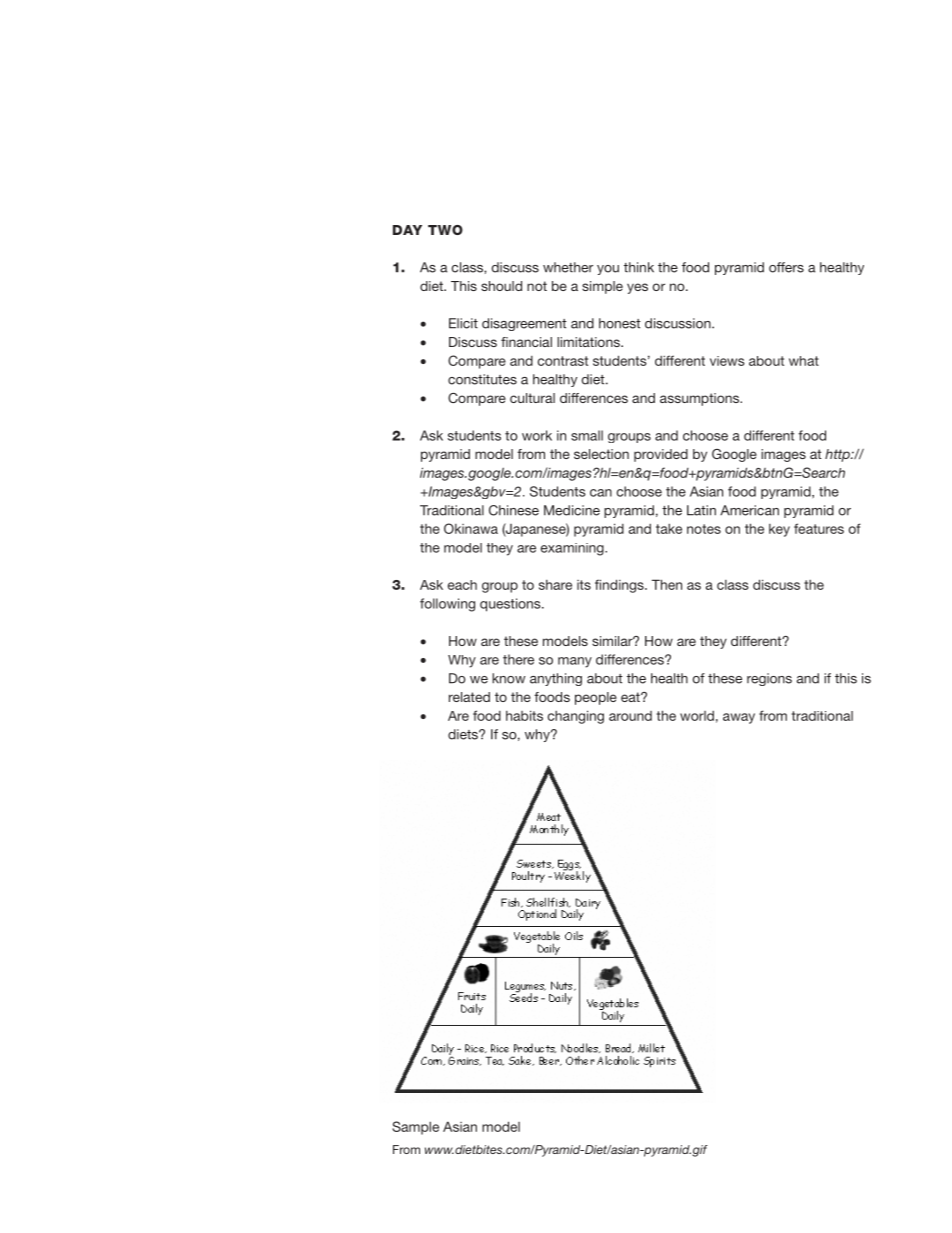 This screenshot has width=952, height=1233. Describe the element at coordinates (576, 717) in the screenshot. I see `changing` at that location.
